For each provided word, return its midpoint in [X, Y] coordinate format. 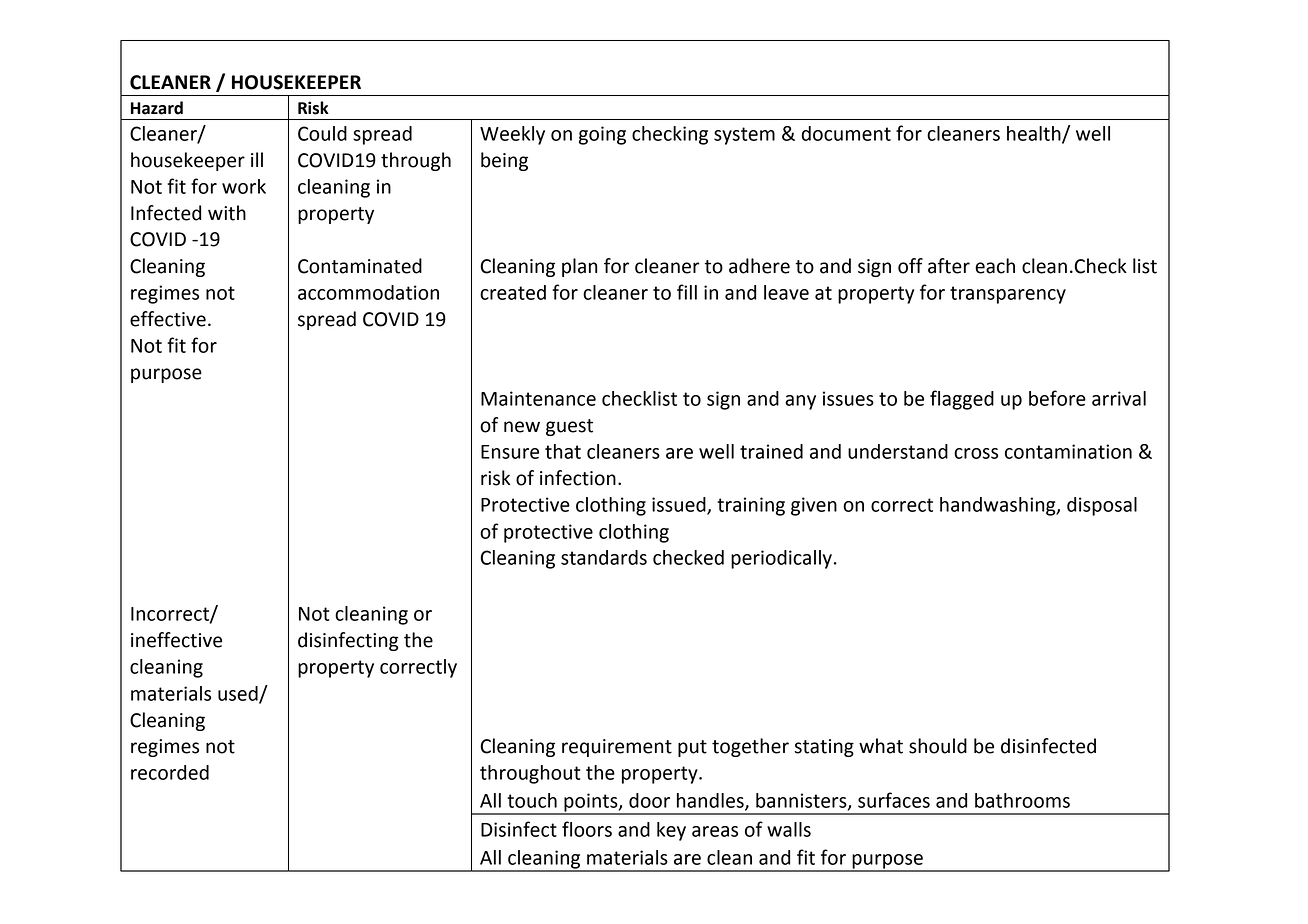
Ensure [510, 452]
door [649, 800]
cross [976, 453]
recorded [170, 772]
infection [578, 478]
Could [322, 133]
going [602, 135]
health [1035, 134]
